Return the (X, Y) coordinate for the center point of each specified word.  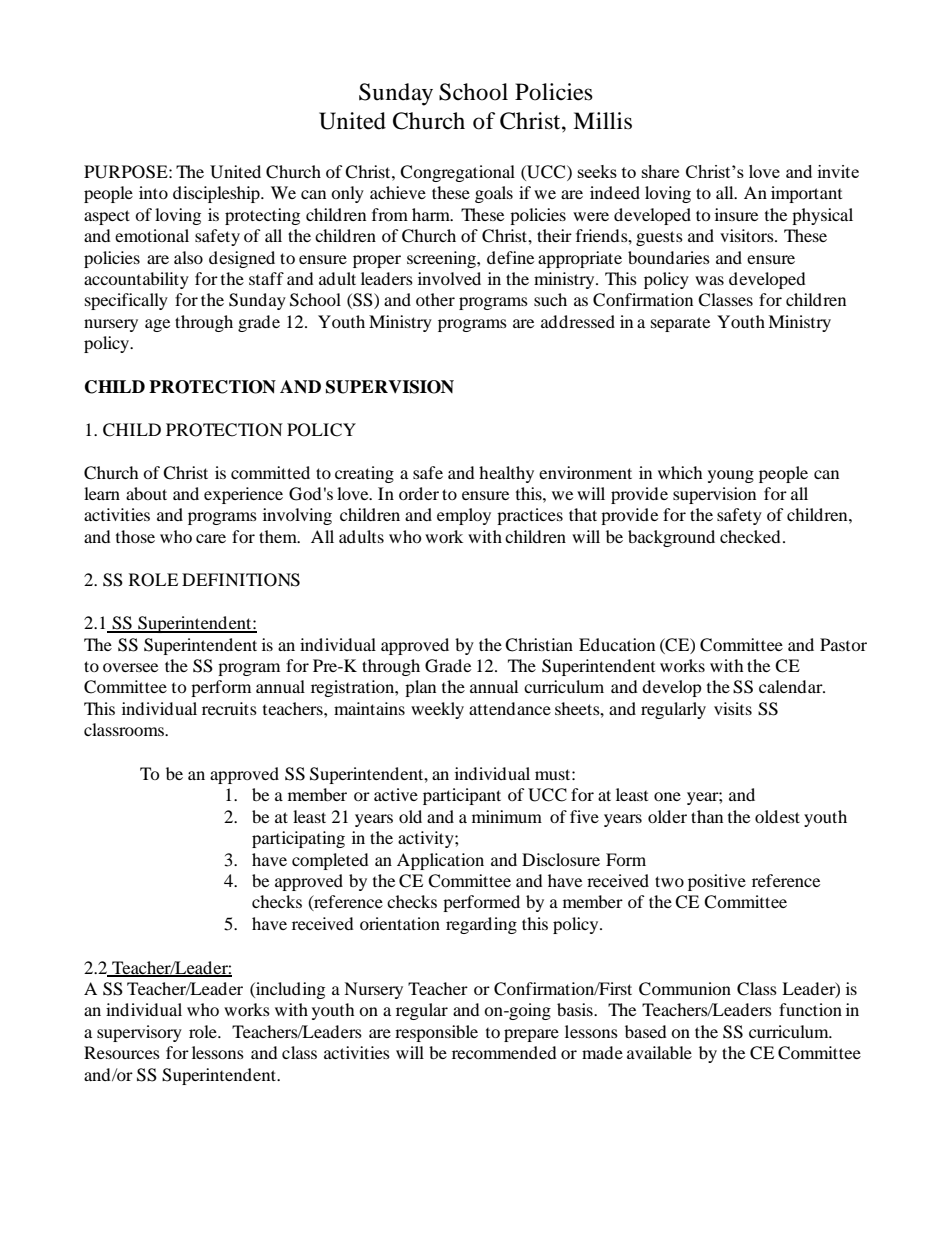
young (731, 476)
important (806, 194)
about (146, 493)
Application (440, 861)
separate (680, 324)
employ (464, 516)
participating (298, 839)
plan (420, 688)
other (435, 299)
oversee (130, 667)
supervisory (139, 1033)
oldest (777, 816)
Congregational (457, 173)
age (157, 325)
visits (733, 708)
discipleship (217, 194)
